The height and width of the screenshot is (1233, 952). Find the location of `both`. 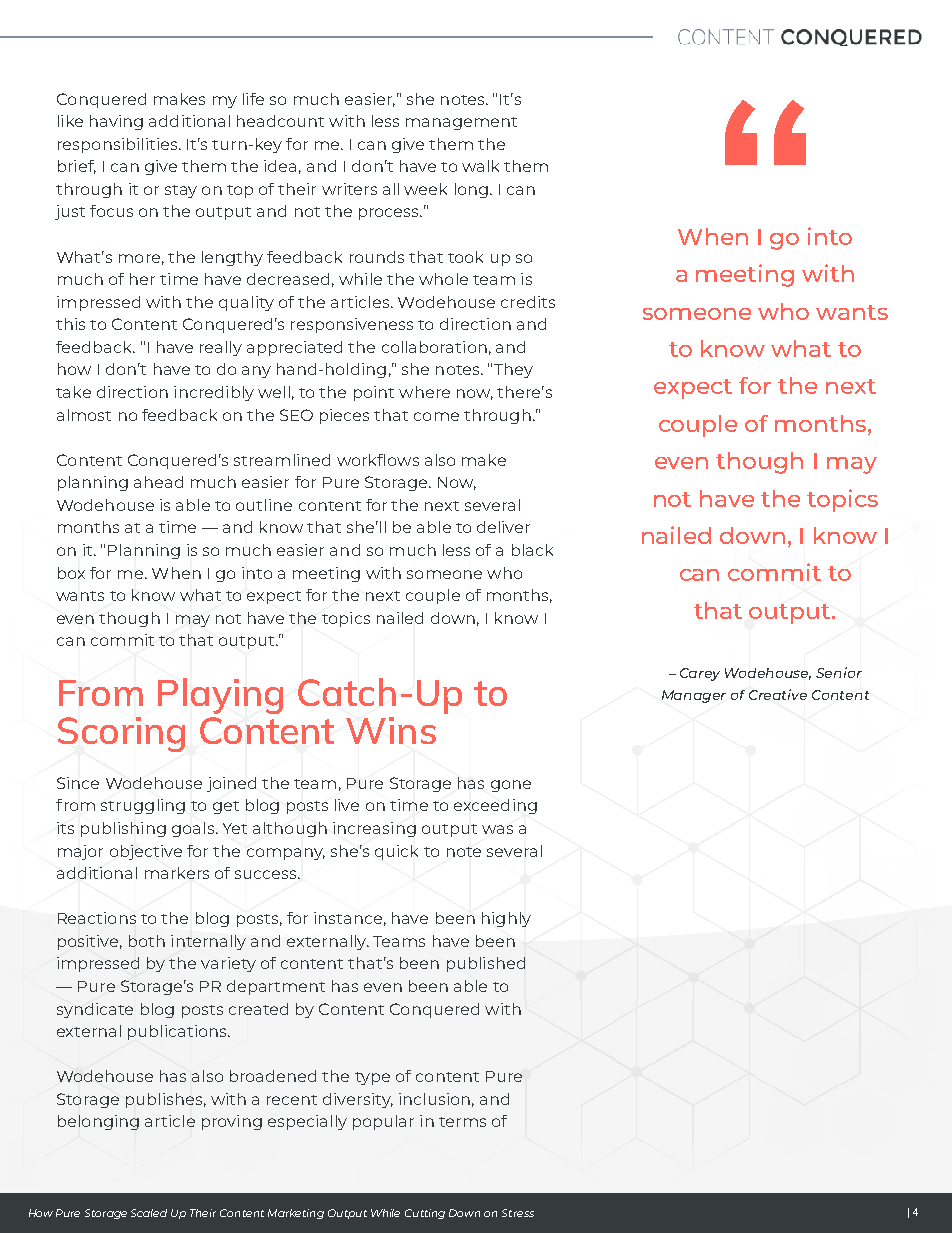

both is located at coordinates (147, 941).
